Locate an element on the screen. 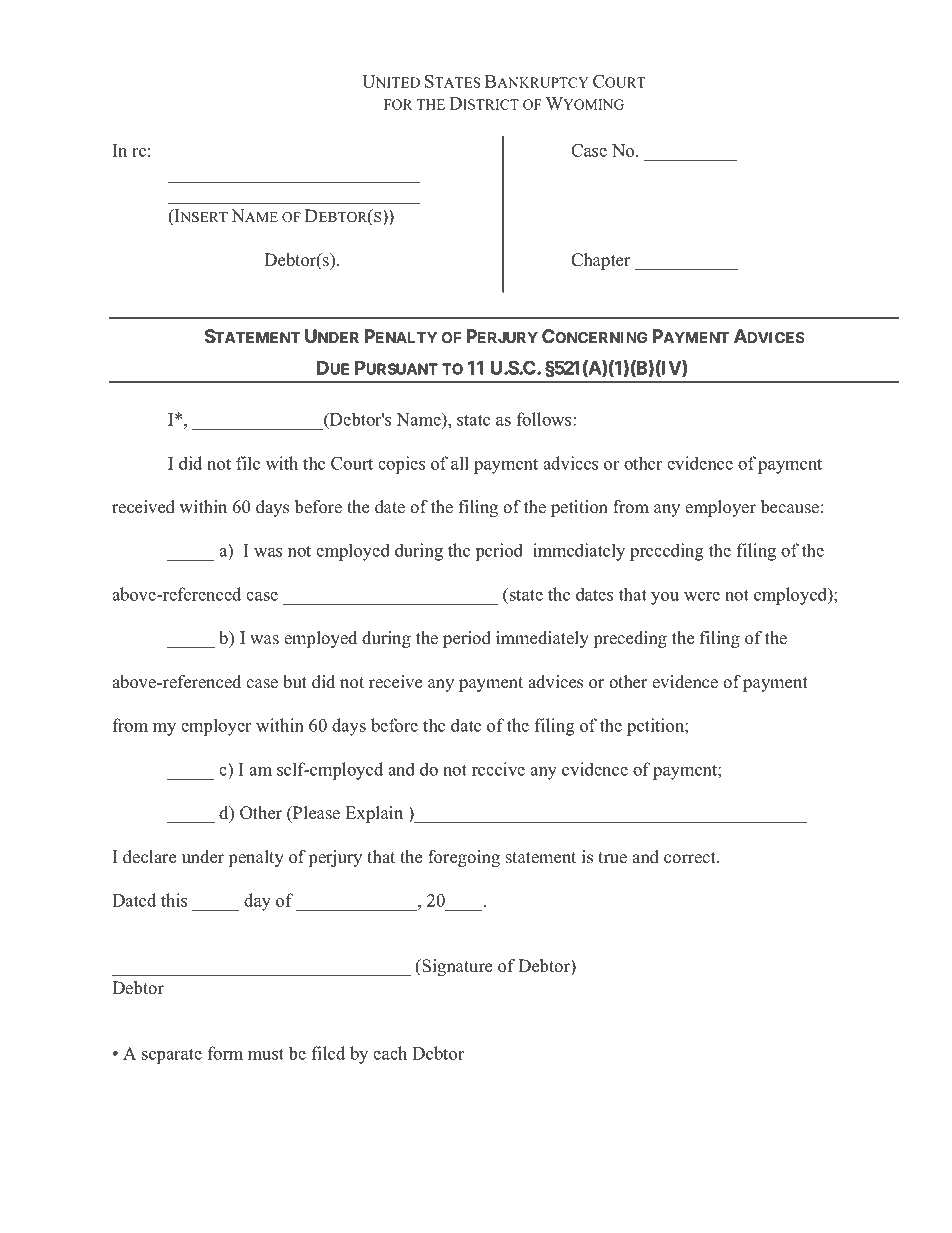 The width and height of the screenshot is (952, 1233). follows is located at coordinates (545, 419).
